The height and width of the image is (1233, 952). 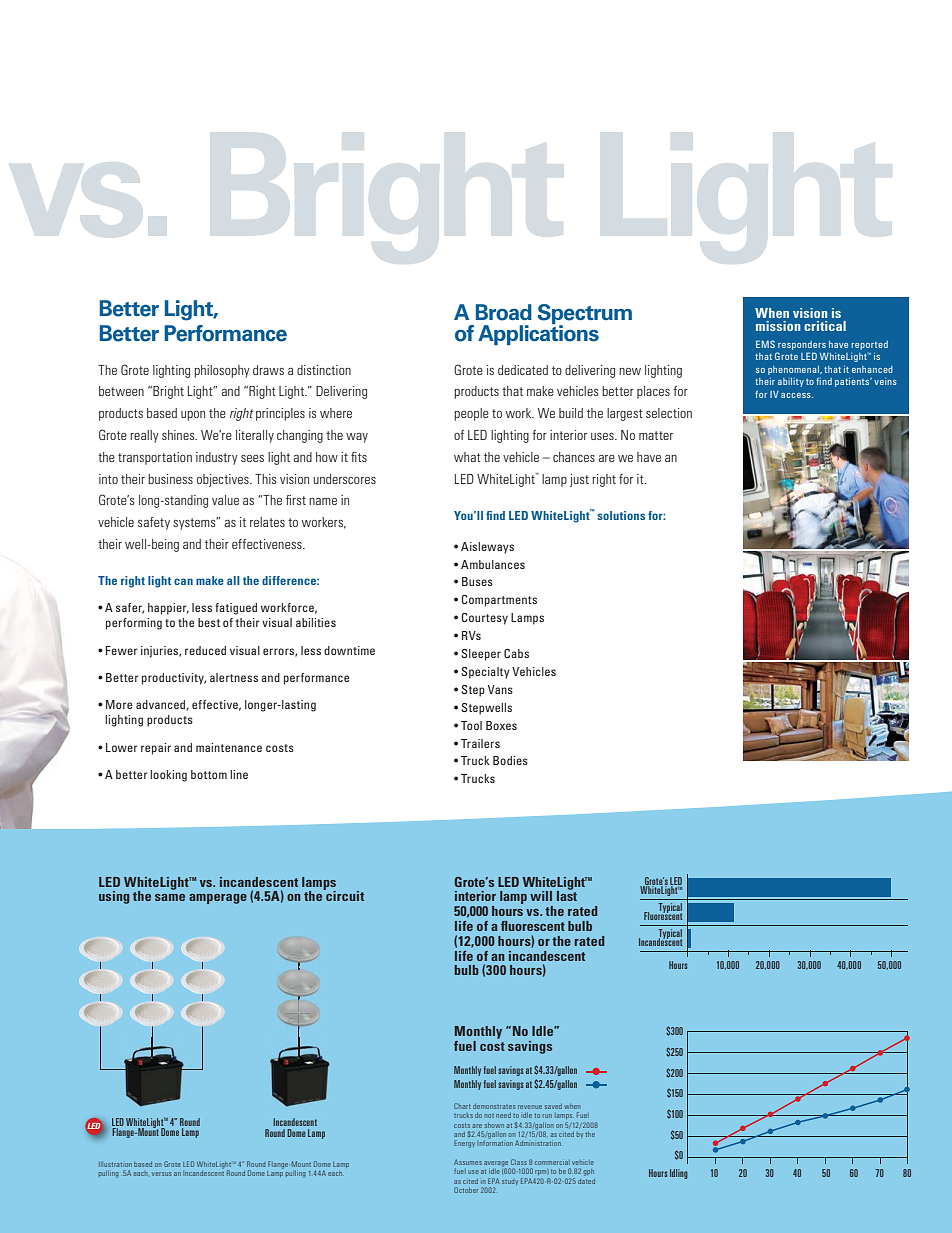 I want to click on best, so click(x=209, y=622).
